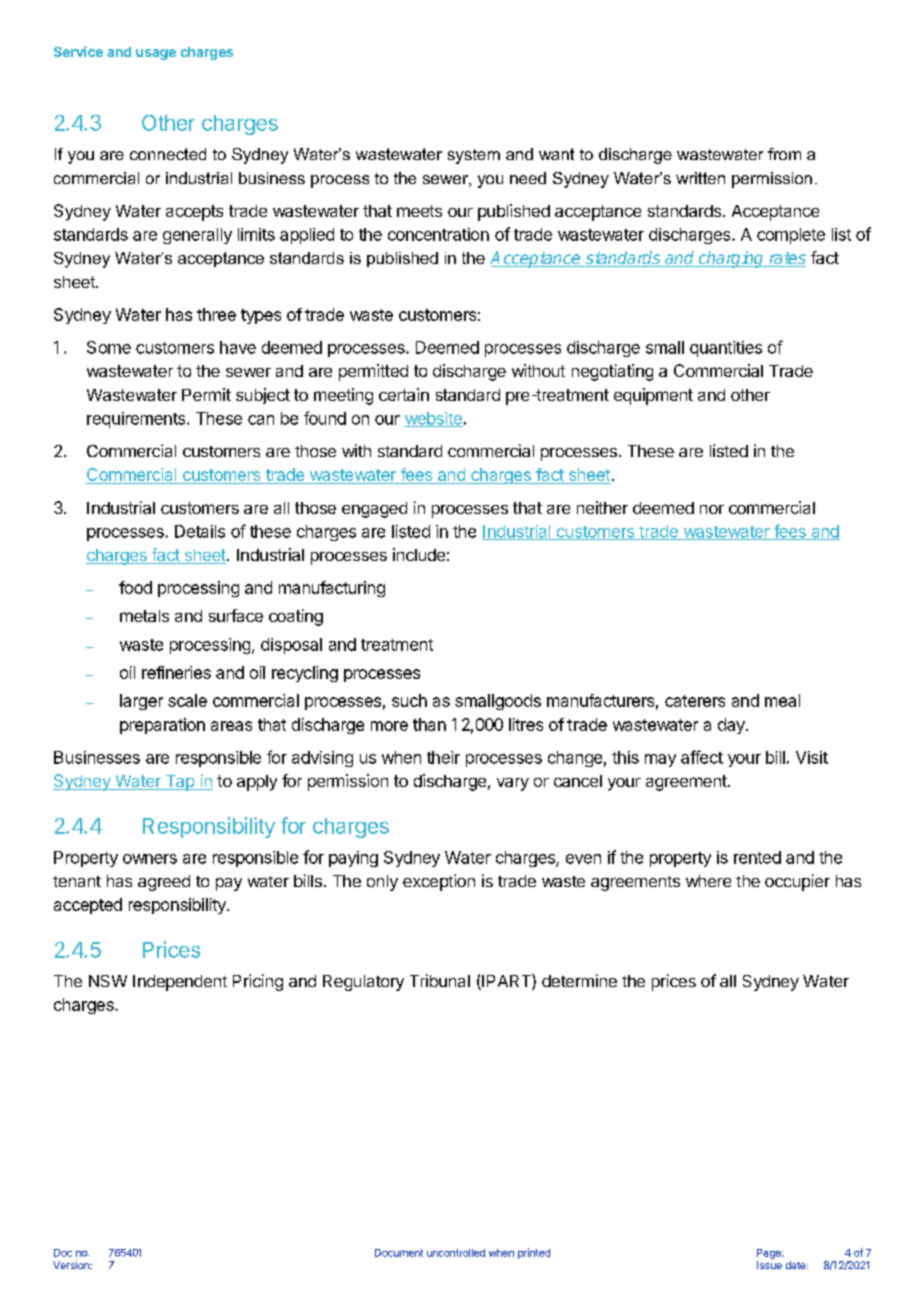  I want to click on Document, so click(399, 1253).
